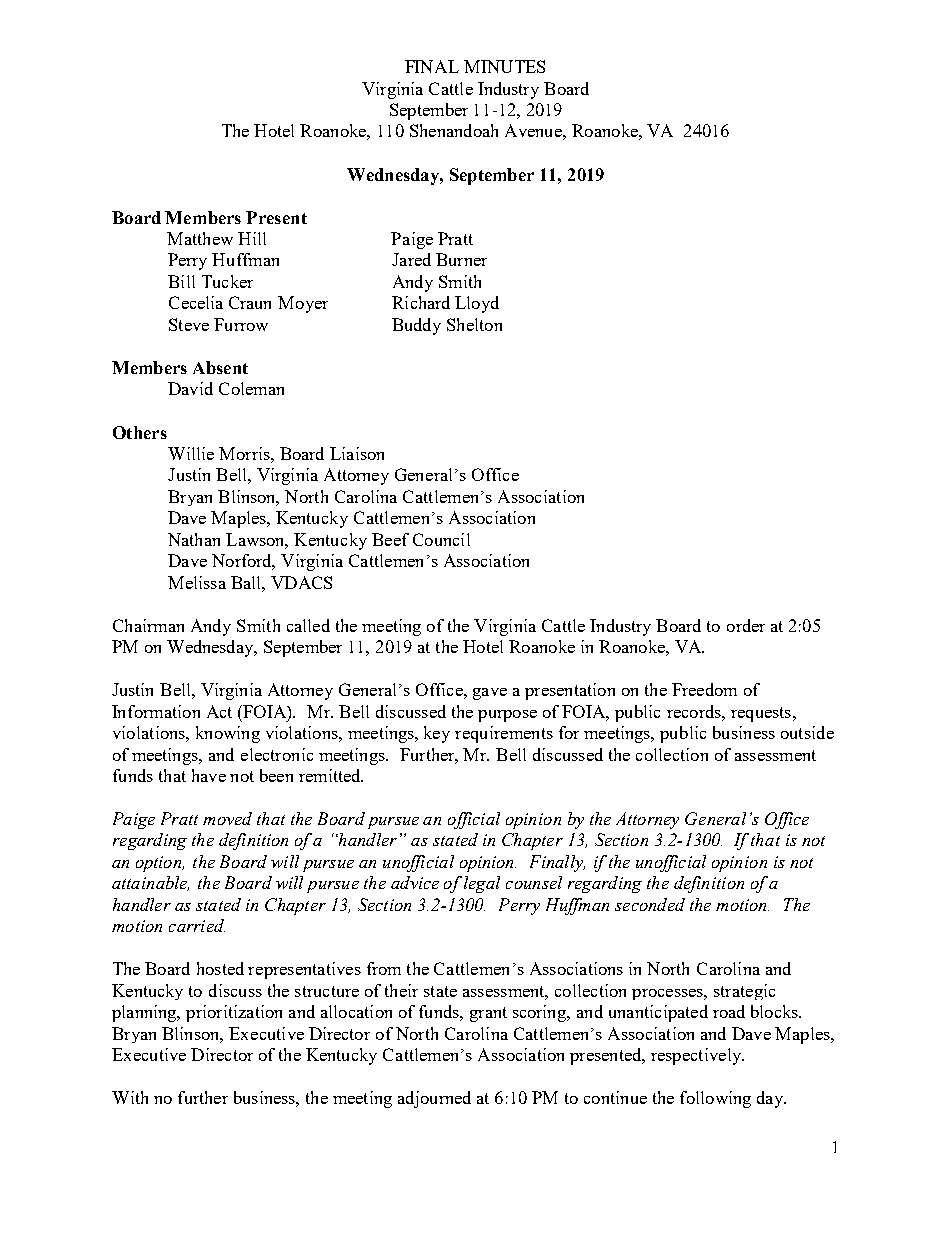  Describe the element at coordinates (197, 582) in the screenshot. I see `Melissa` at that location.
